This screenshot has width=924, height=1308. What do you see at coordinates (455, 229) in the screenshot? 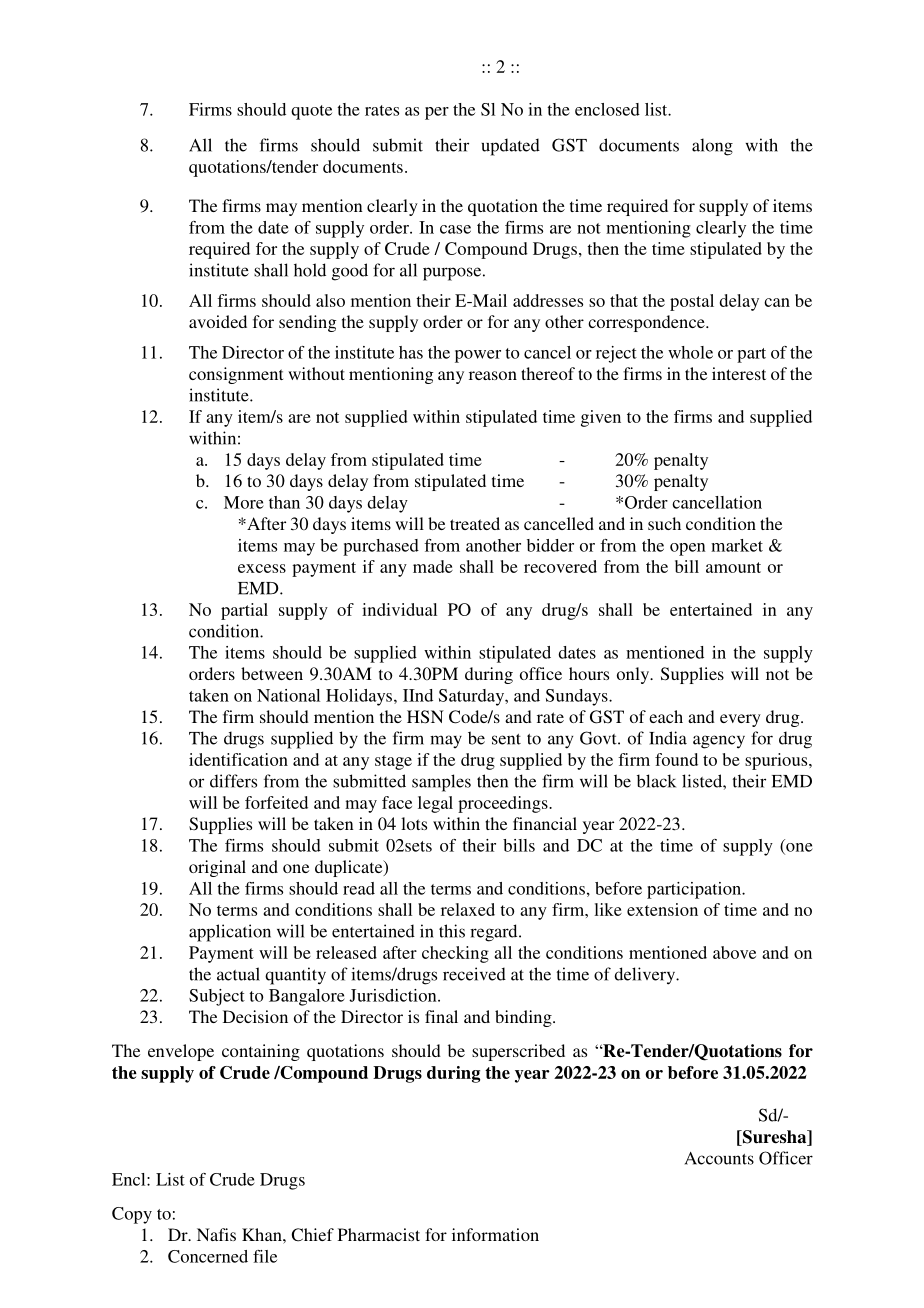
I see `case` at bounding box center [455, 229].
